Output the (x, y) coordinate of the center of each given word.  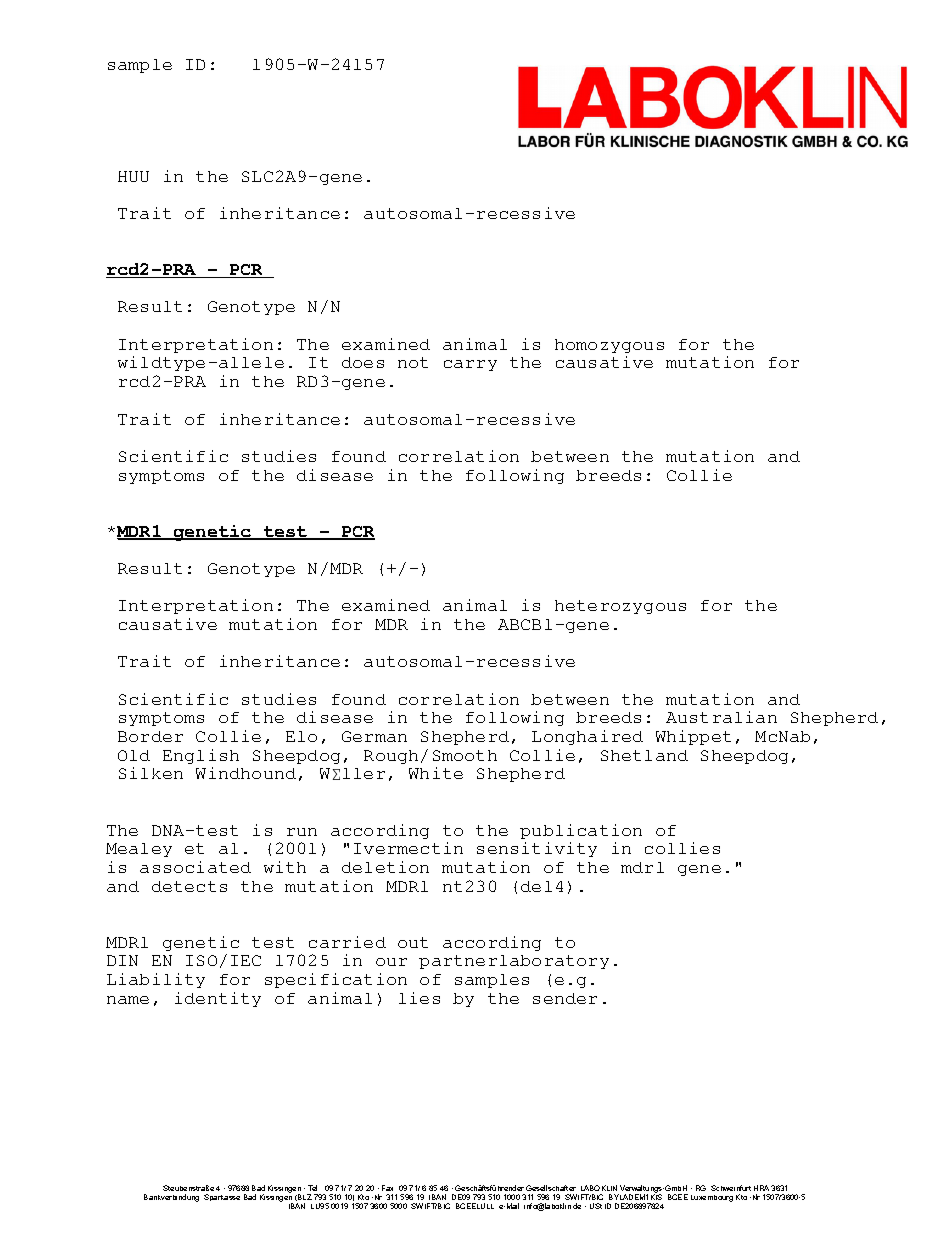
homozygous (609, 346)
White (436, 773)
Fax (387, 1188)
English (201, 756)
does (363, 362)
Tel (312, 1188)
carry (470, 365)
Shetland (644, 755)
